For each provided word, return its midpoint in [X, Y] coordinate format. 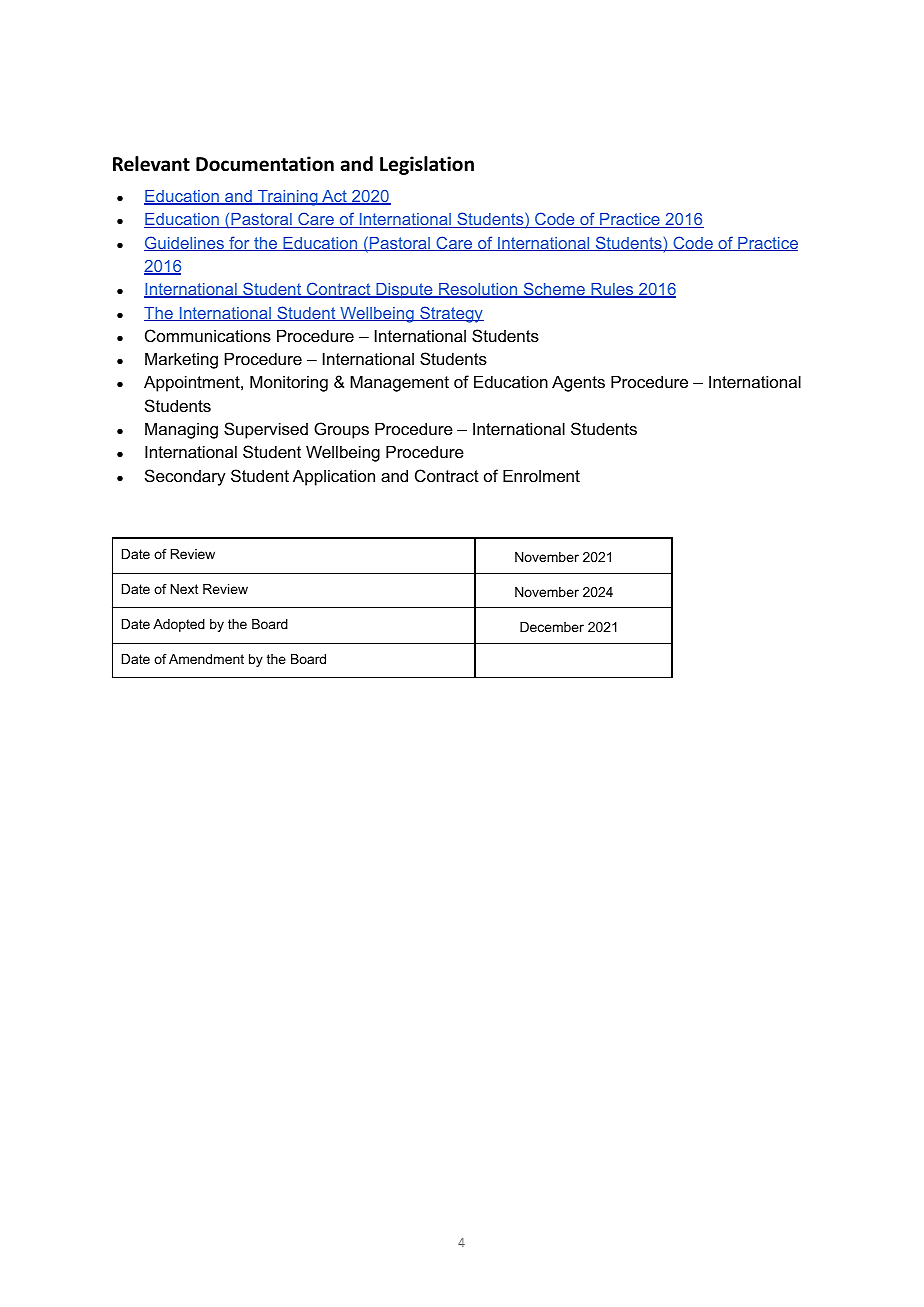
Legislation [427, 165]
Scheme [554, 290]
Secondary [185, 477]
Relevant [151, 164]
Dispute [404, 291]
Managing [181, 430]
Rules [612, 290]
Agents [578, 383]
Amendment [206, 659]
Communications [208, 335]
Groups [341, 430]
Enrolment [541, 475]
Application [334, 477]
